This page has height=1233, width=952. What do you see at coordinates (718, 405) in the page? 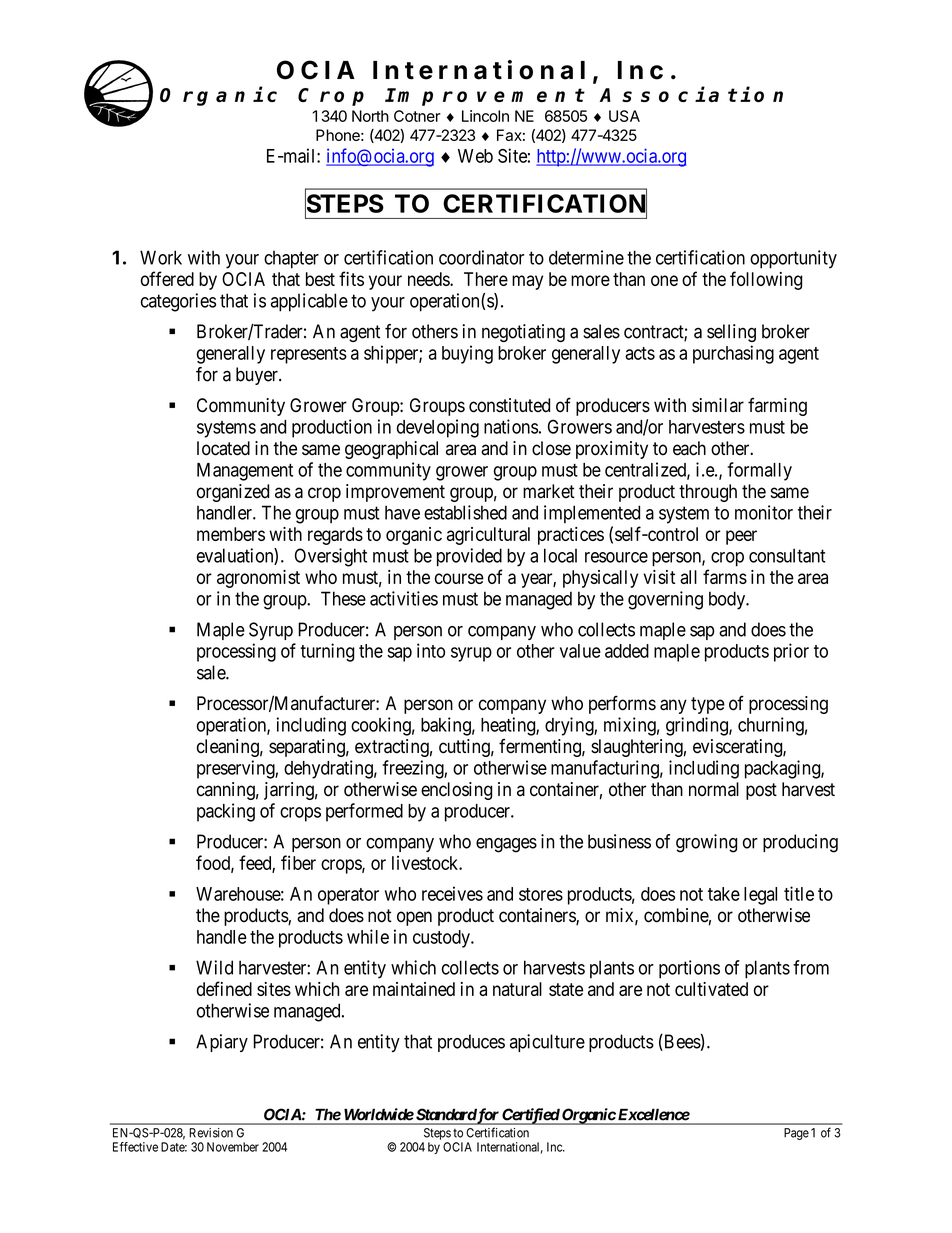
I see `similar` at bounding box center [718, 405].
